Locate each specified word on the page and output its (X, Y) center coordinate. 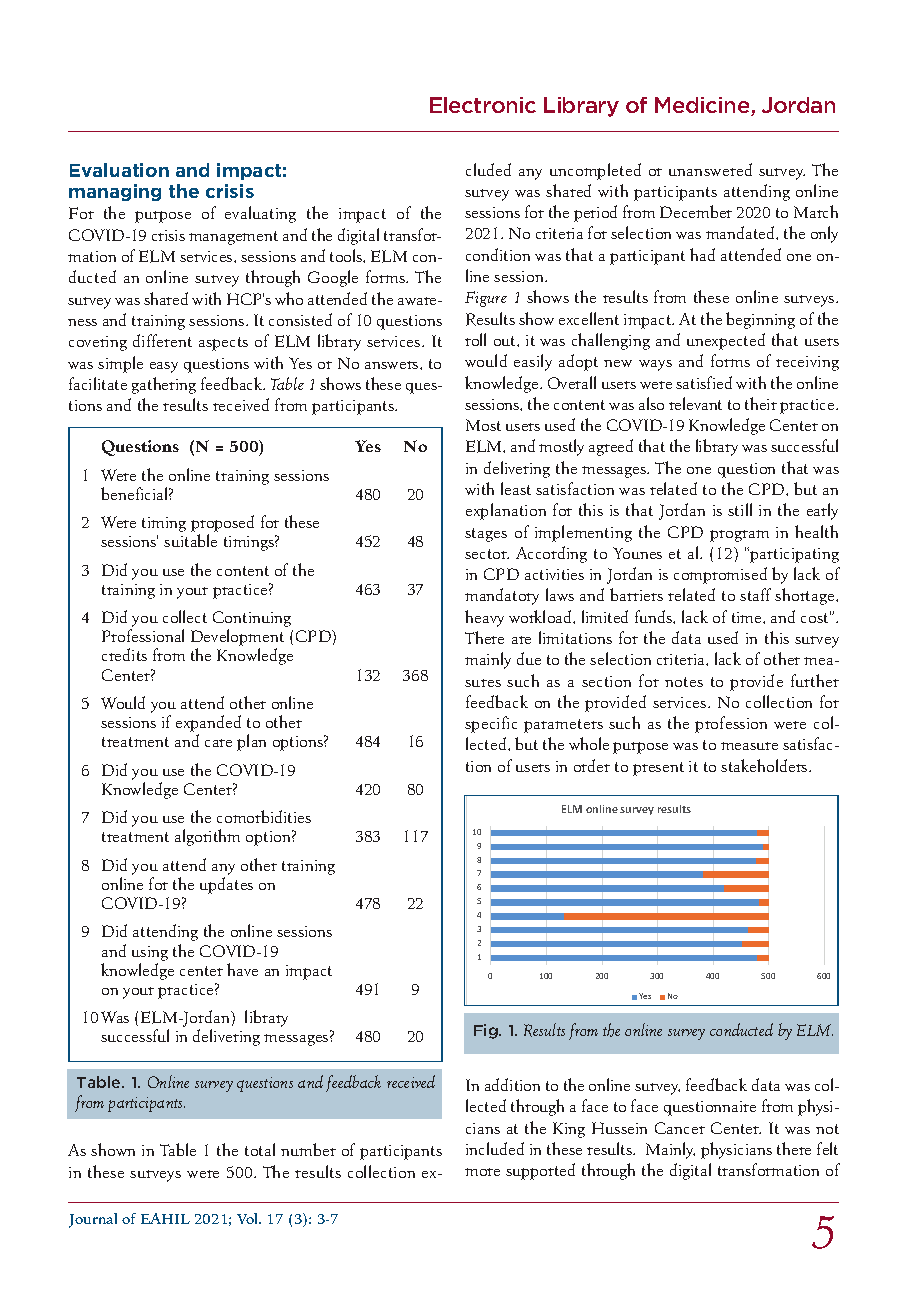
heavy (484, 618)
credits (124, 654)
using (150, 953)
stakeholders (765, 765)
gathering (164, 385)
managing (115, 192)
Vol (249, 1218)
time (748, 617)
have (242, 969)
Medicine (703, 106)
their (761, 403)
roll (475, 339)
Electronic (483, 105)
